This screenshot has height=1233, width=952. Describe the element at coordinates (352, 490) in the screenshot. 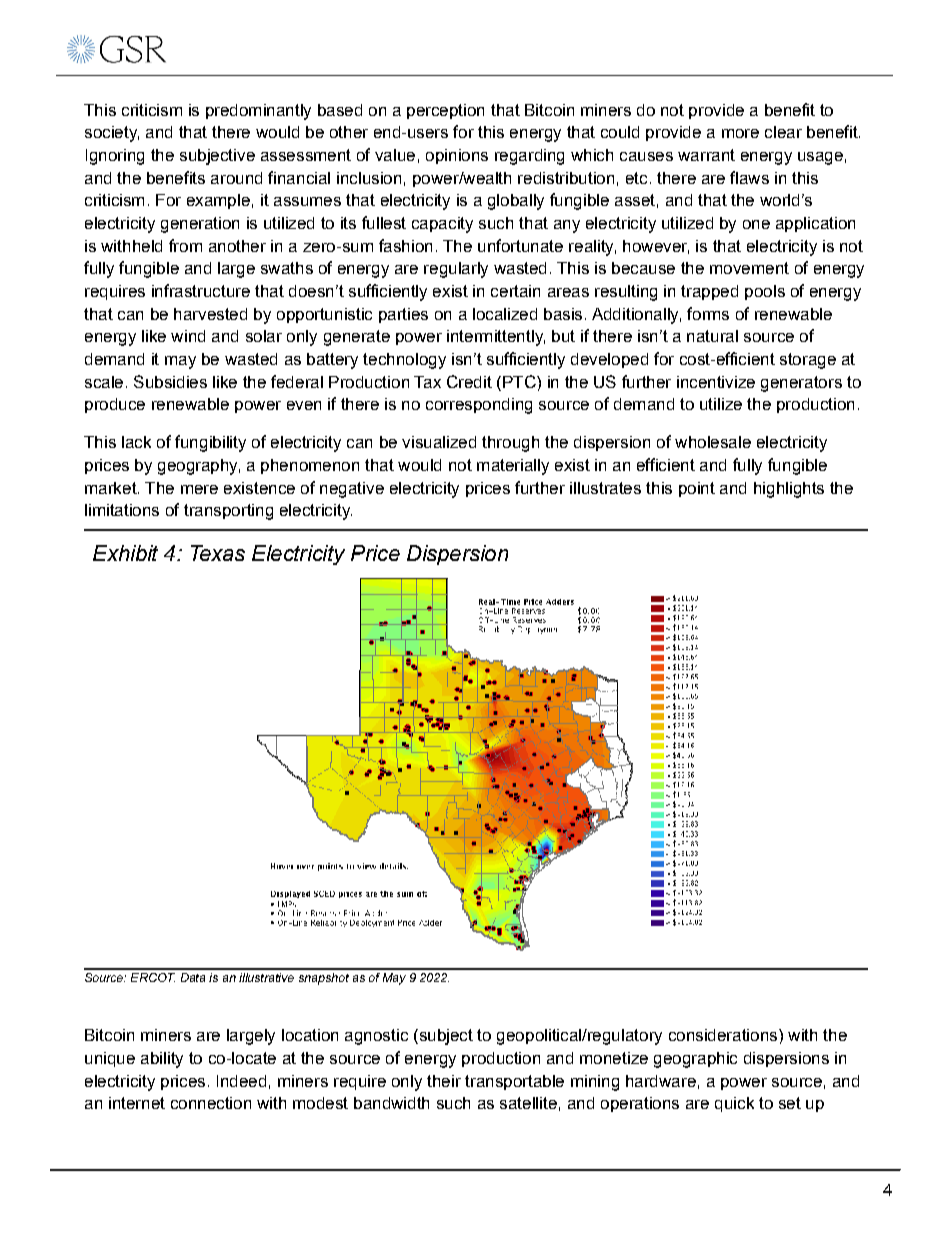

I see `negative` at that location.
